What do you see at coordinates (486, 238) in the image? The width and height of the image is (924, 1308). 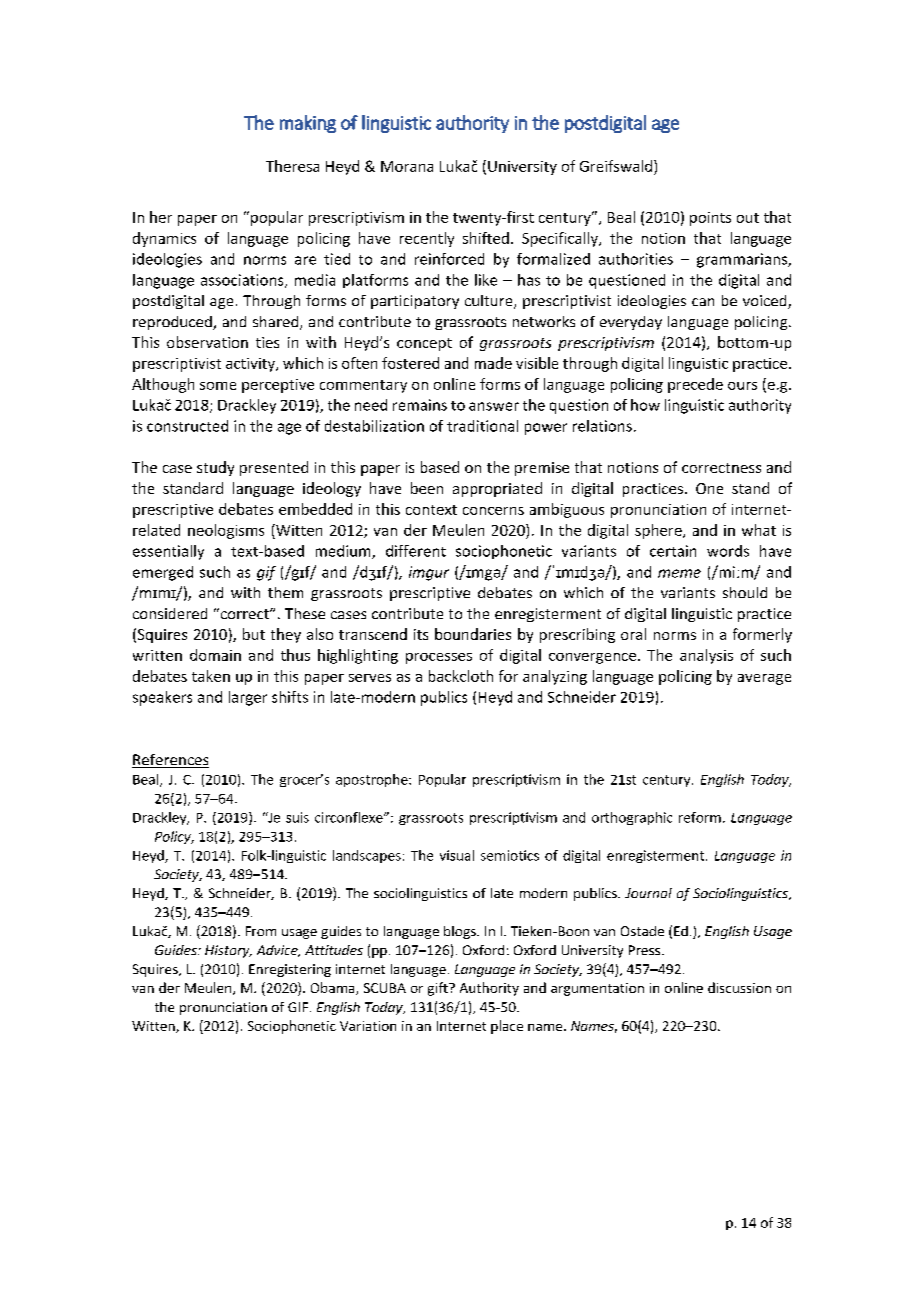 I see `shifted` at bounding box center [486, 238].
